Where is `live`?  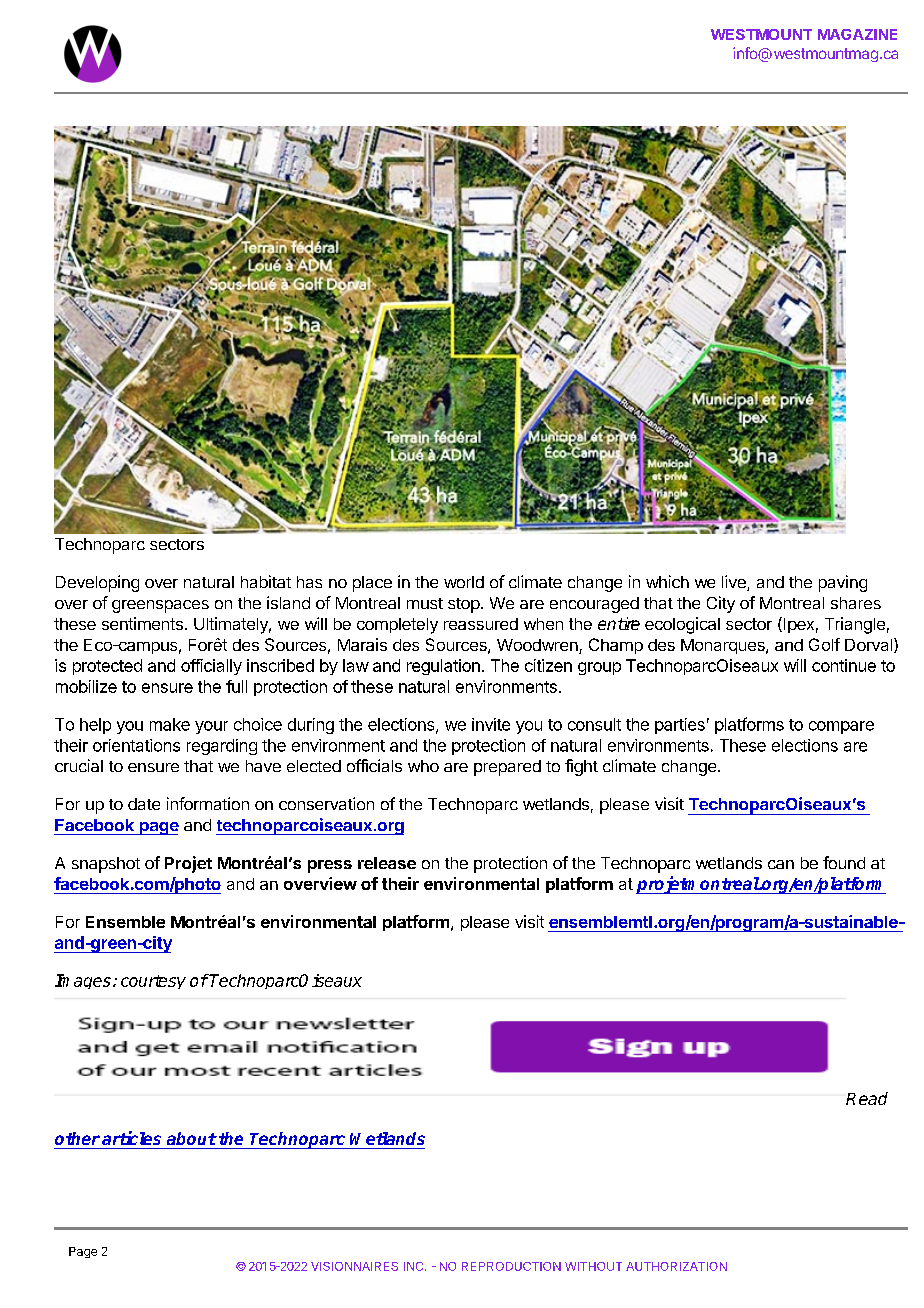
live is located at coordinates (735, 583).
